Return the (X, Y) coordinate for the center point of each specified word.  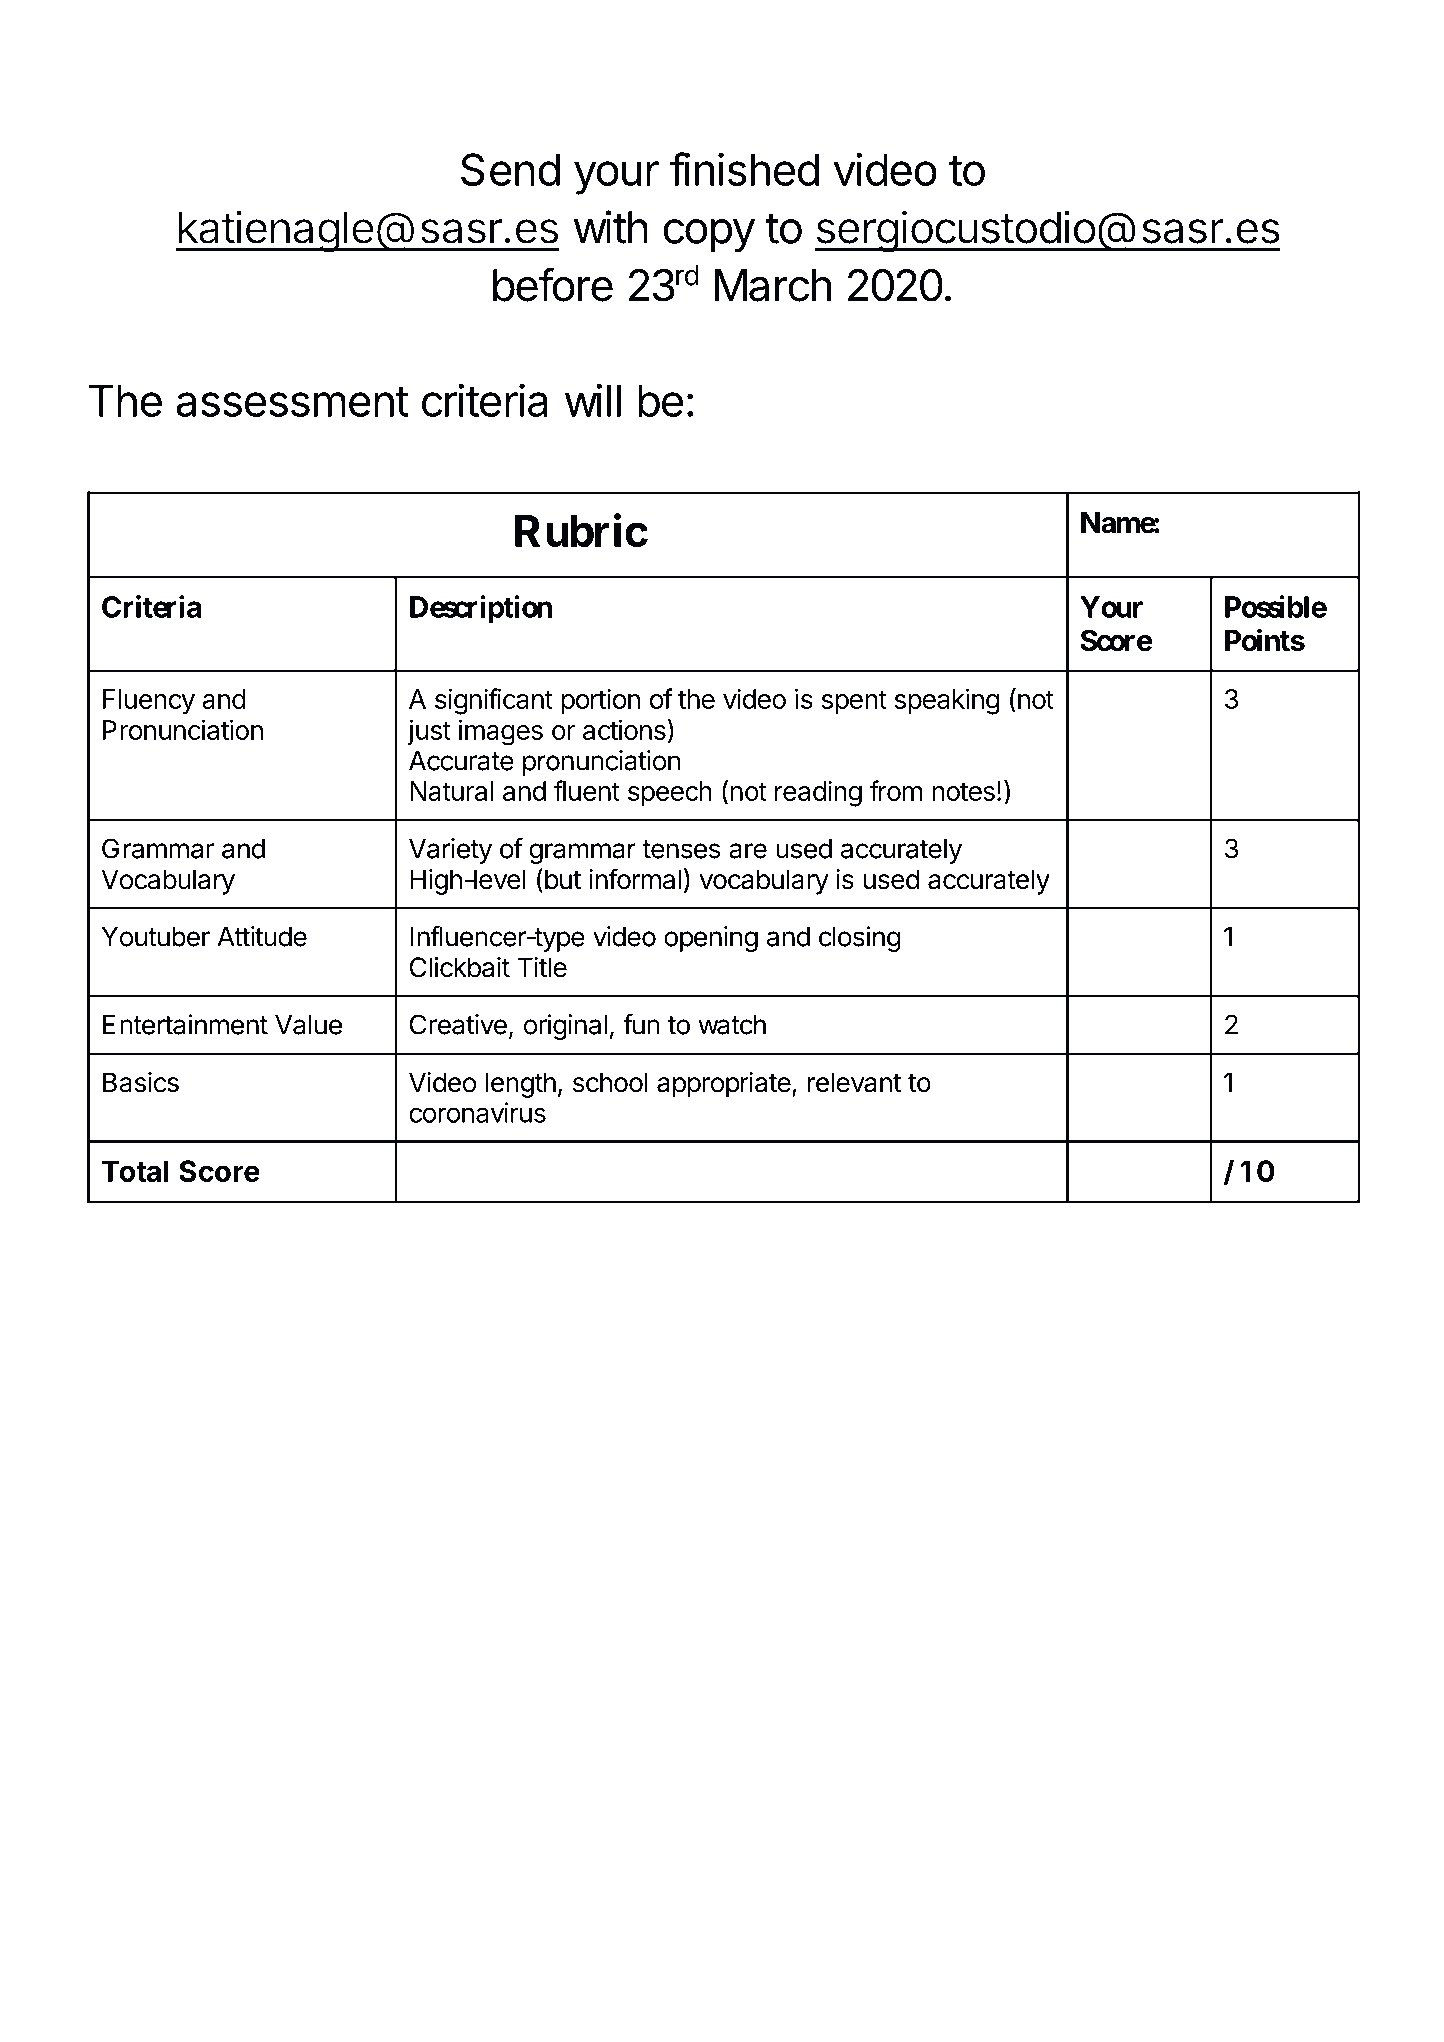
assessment (292, 402)
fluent (586, 790)
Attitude (262, 936)
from (895, 790)
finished (744, 169)
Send (510, 169)
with (611, 227)
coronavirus (477, 1112)
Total (135, 1171)
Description (481, 609)
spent (854, 702)
